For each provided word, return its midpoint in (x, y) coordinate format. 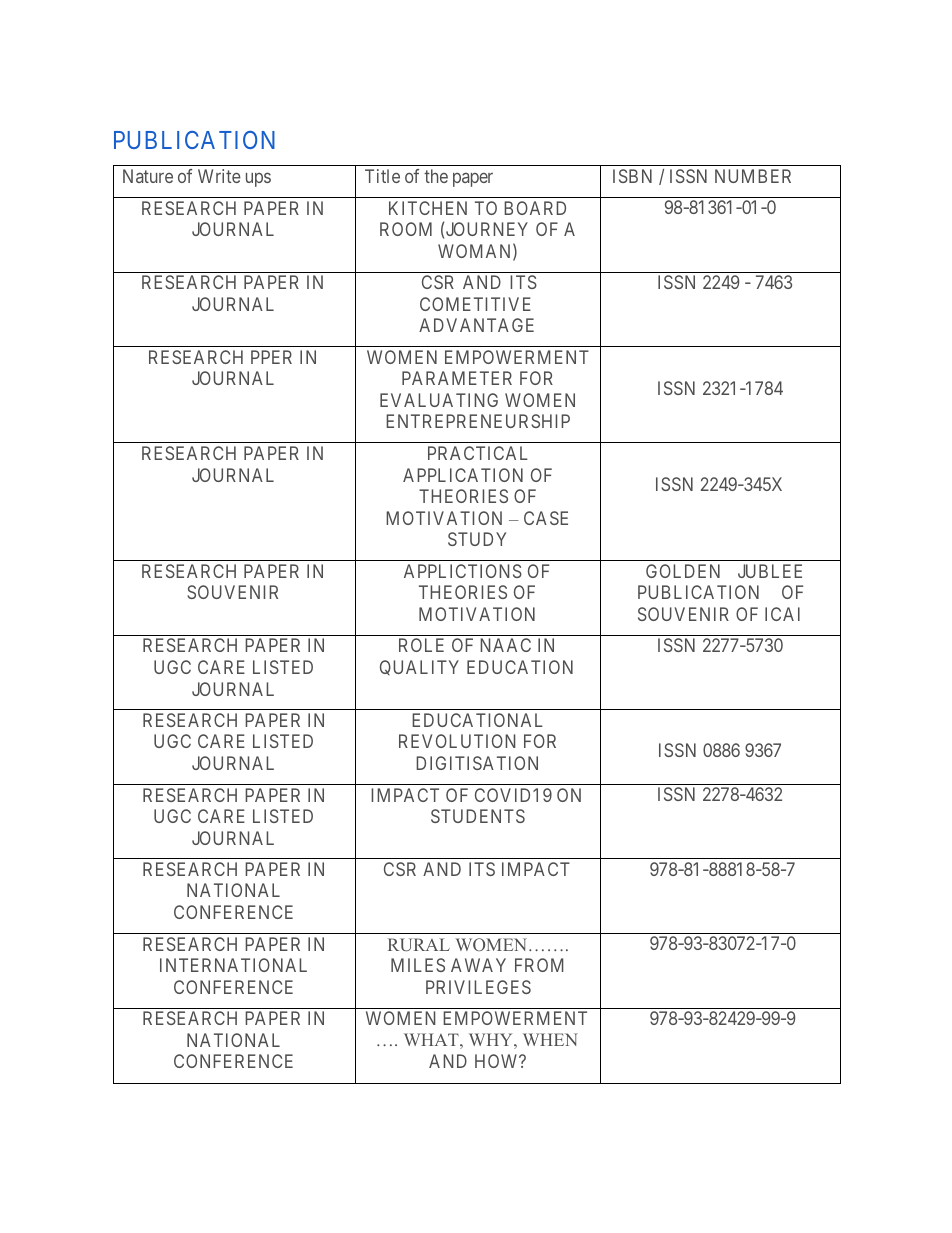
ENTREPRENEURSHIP (478, 421)
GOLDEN (683, 571)
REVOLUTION (457, 741)
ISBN (632, 176)
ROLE (421, 645)
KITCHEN (428, 208)
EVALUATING (439, 400)
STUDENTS (478, 816)
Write (219, 176)
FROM (539, 965)
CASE (546, 518)
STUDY (477, 539)
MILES (418, 965)
